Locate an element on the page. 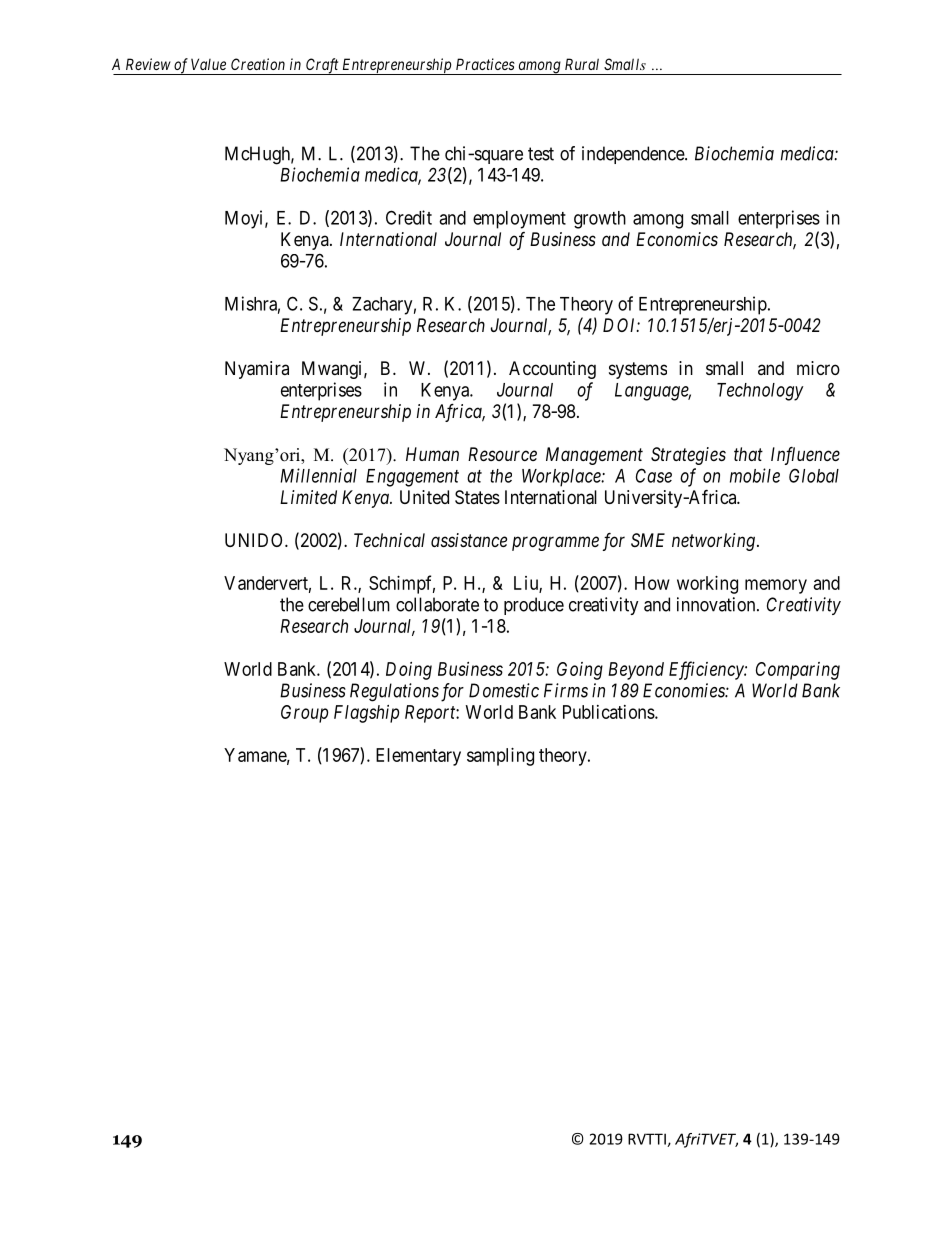 Image resolution: width=952 pixels, height=1233 pixels. sampling is located at coordinates (500, 757).
